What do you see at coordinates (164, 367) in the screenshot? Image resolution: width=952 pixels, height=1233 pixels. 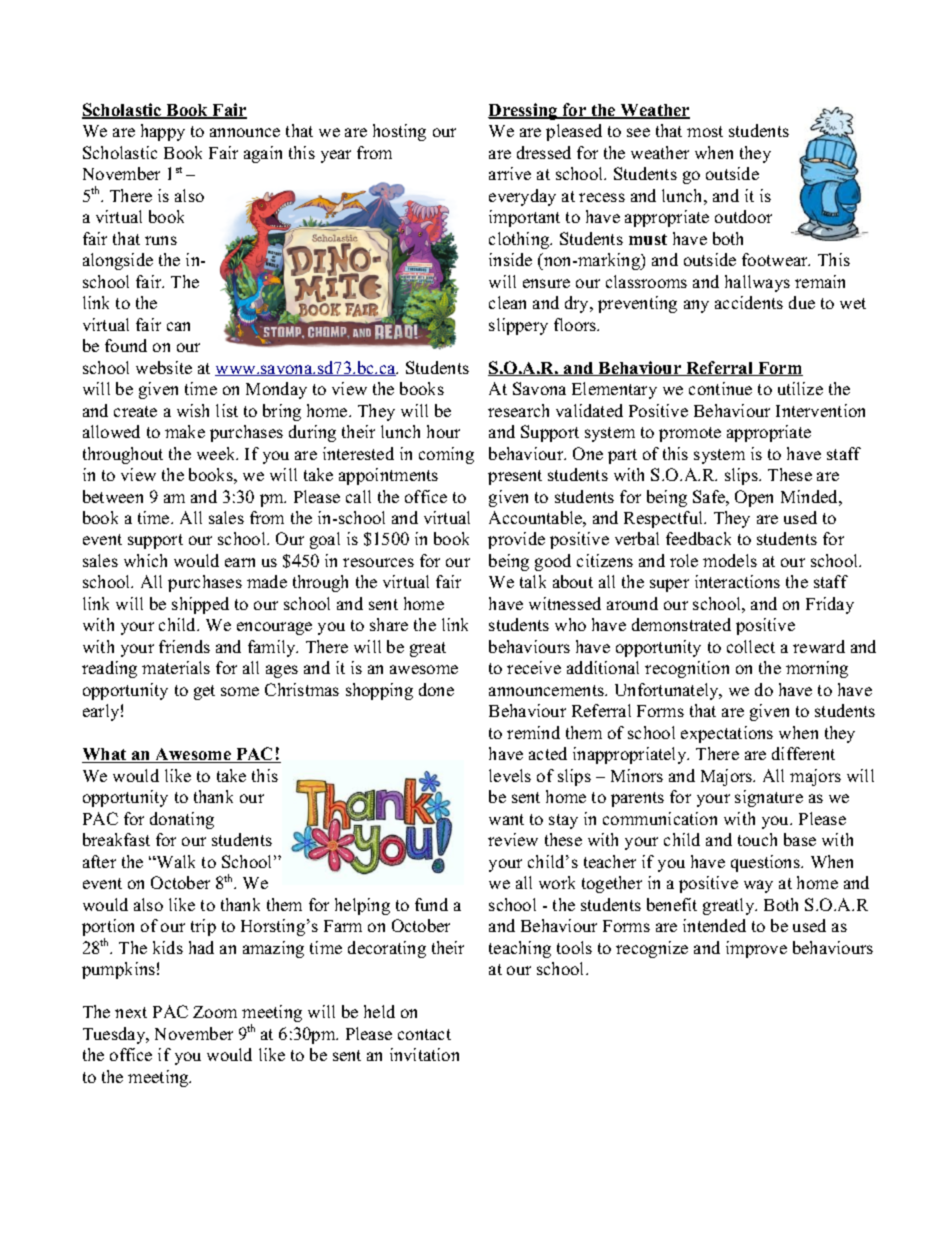 I see `website` at bounding box center [164, 367].
